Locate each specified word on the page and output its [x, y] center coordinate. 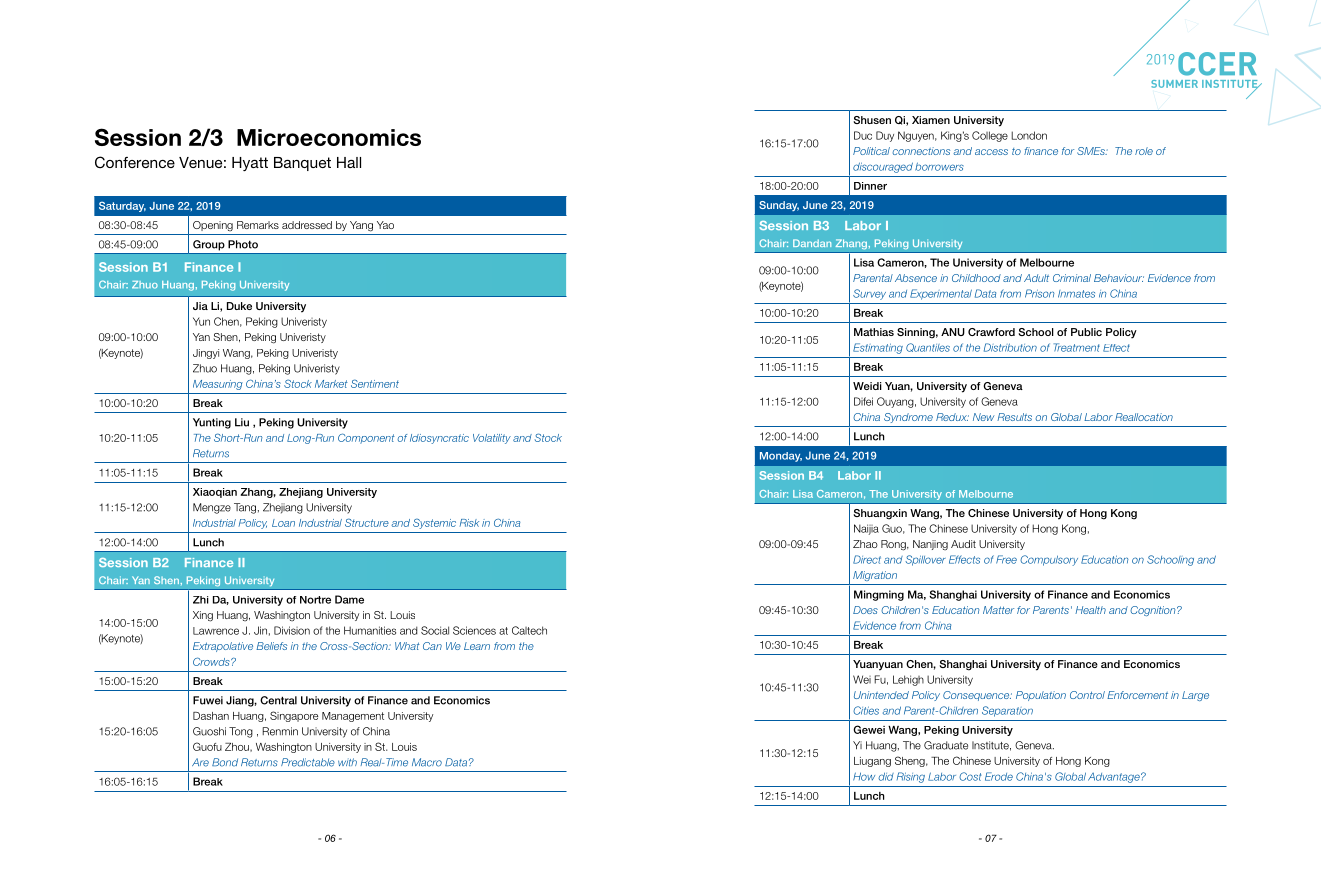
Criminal [1072, 278]
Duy [885, 136]
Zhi [201, 600]
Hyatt [250, 164]
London [1029, 135]
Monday [781, 457]
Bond [225, 762]
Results [1014, 417]
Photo [243, 244]
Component [366, 438]
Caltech [529, 630]
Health [1090, 610]
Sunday [779, 206]
